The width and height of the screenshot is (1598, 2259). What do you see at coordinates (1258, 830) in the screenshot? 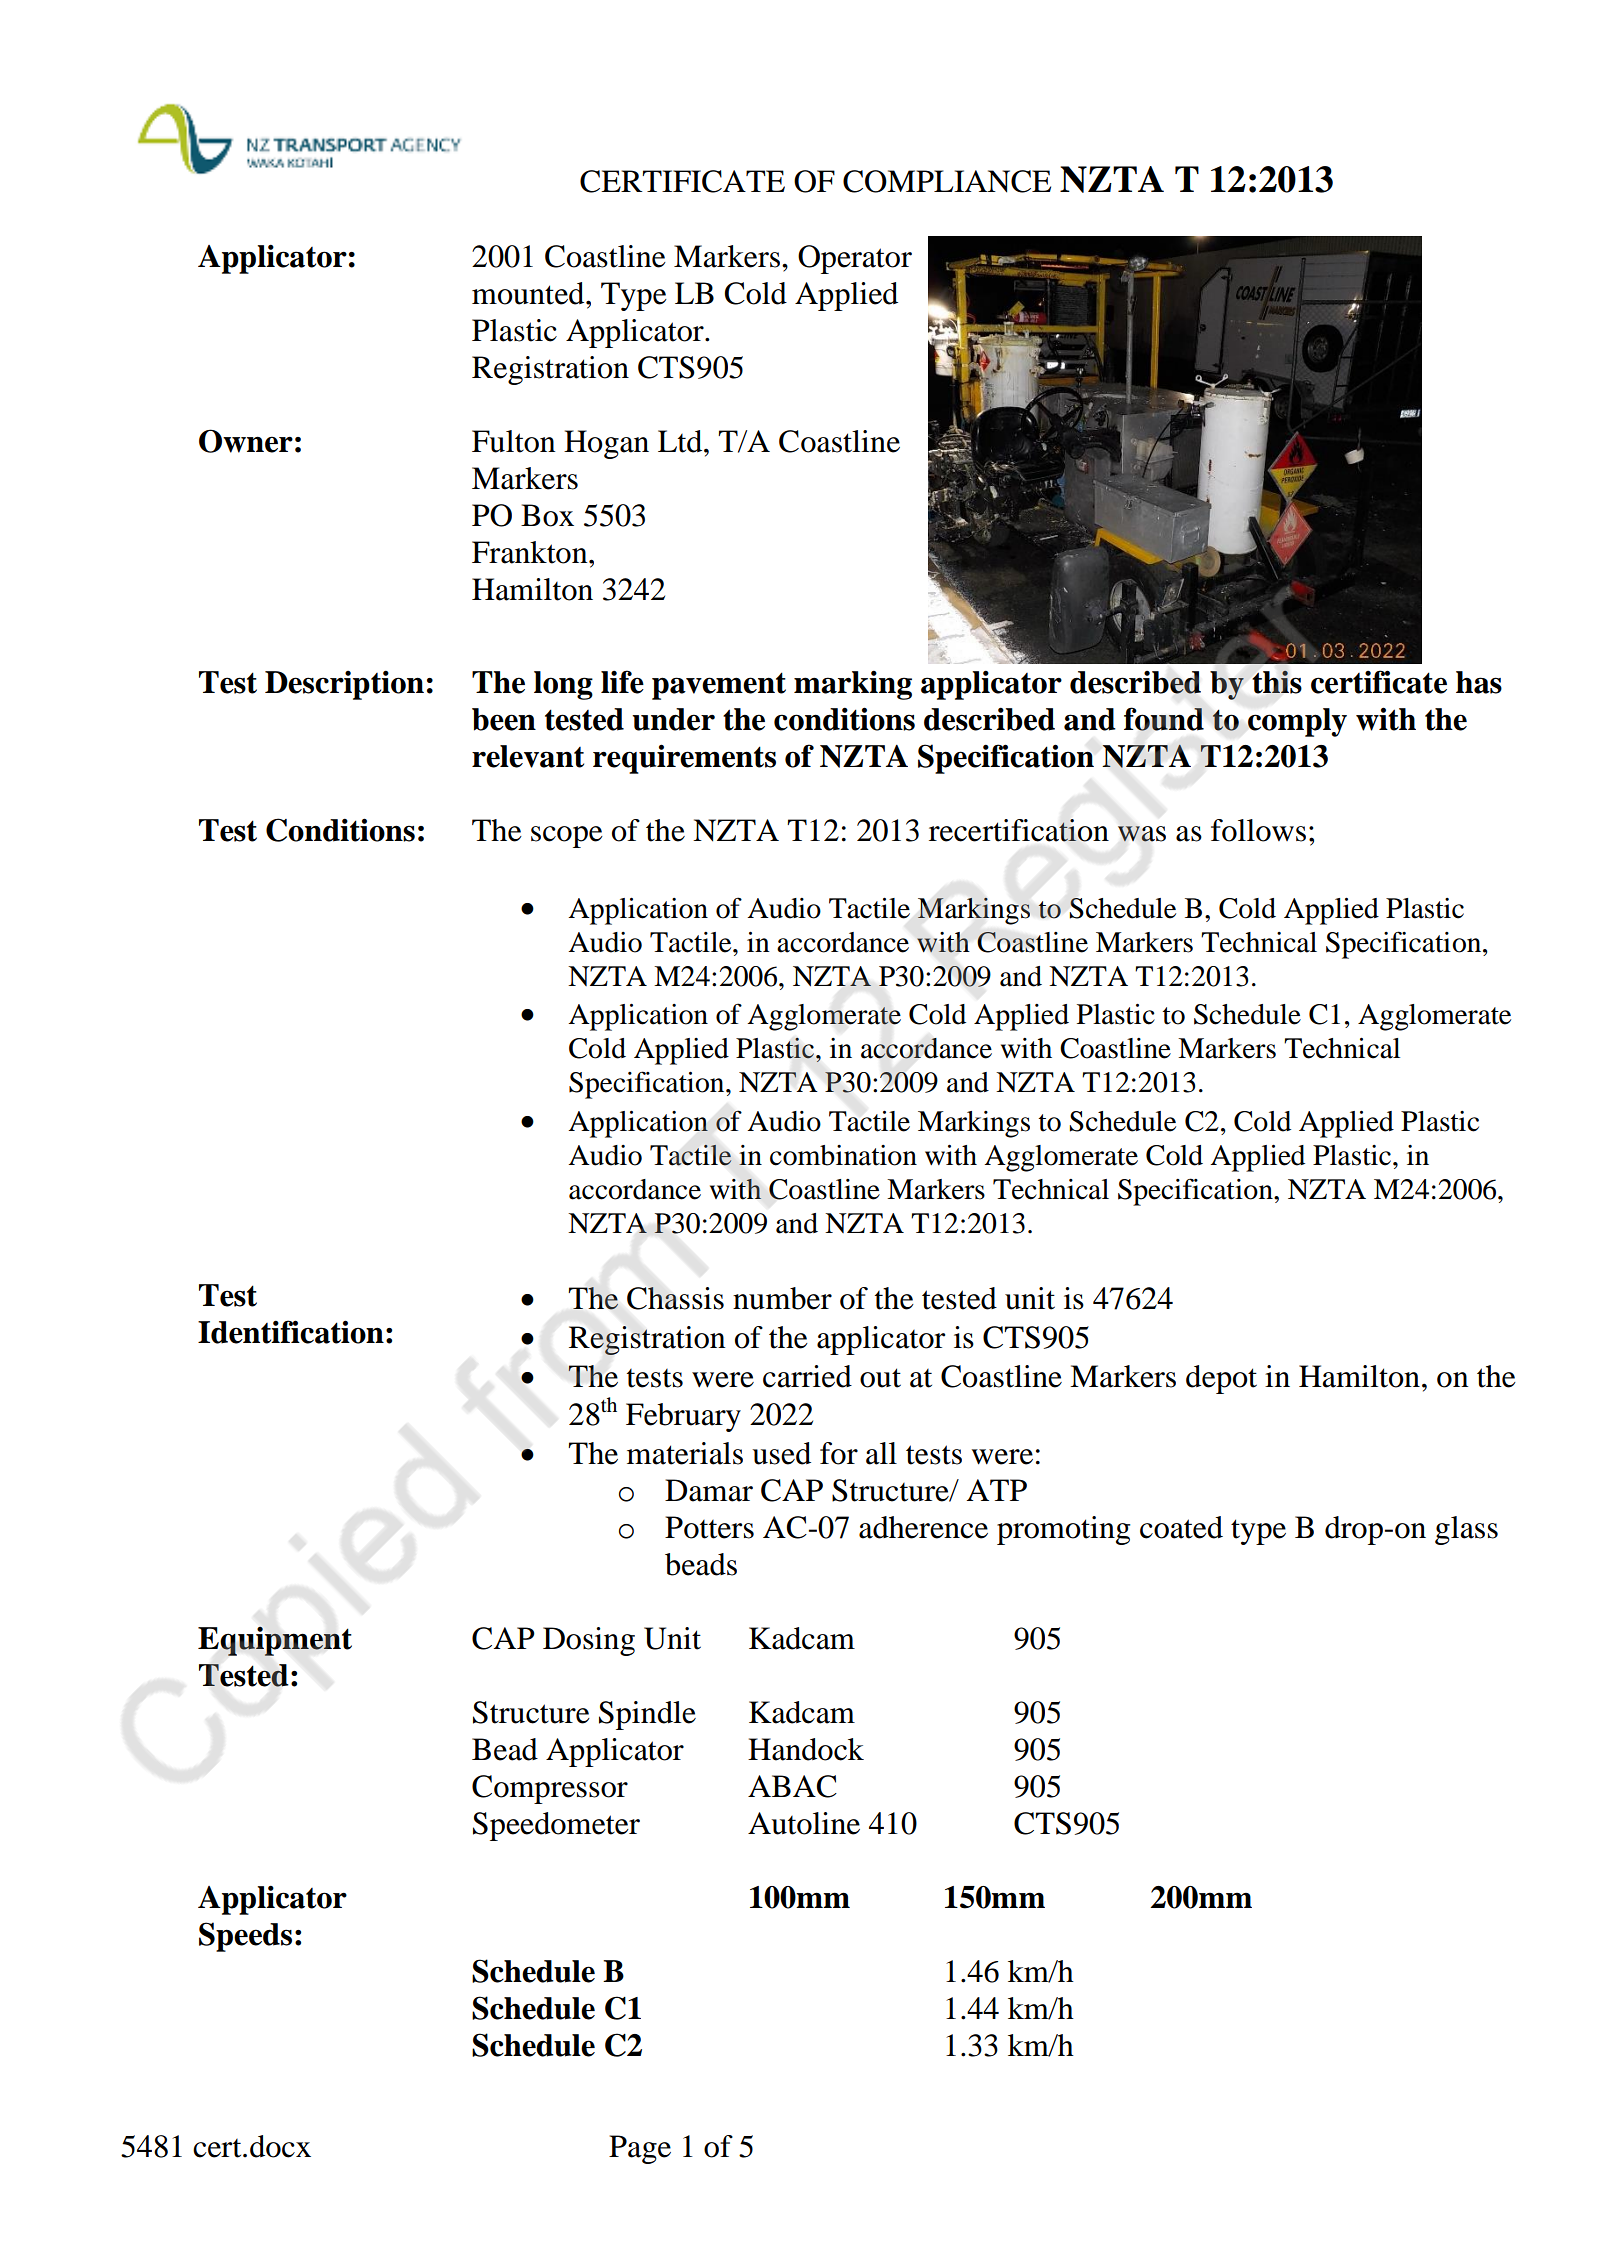
I see `follows` at bounding box center [1258, 830].
